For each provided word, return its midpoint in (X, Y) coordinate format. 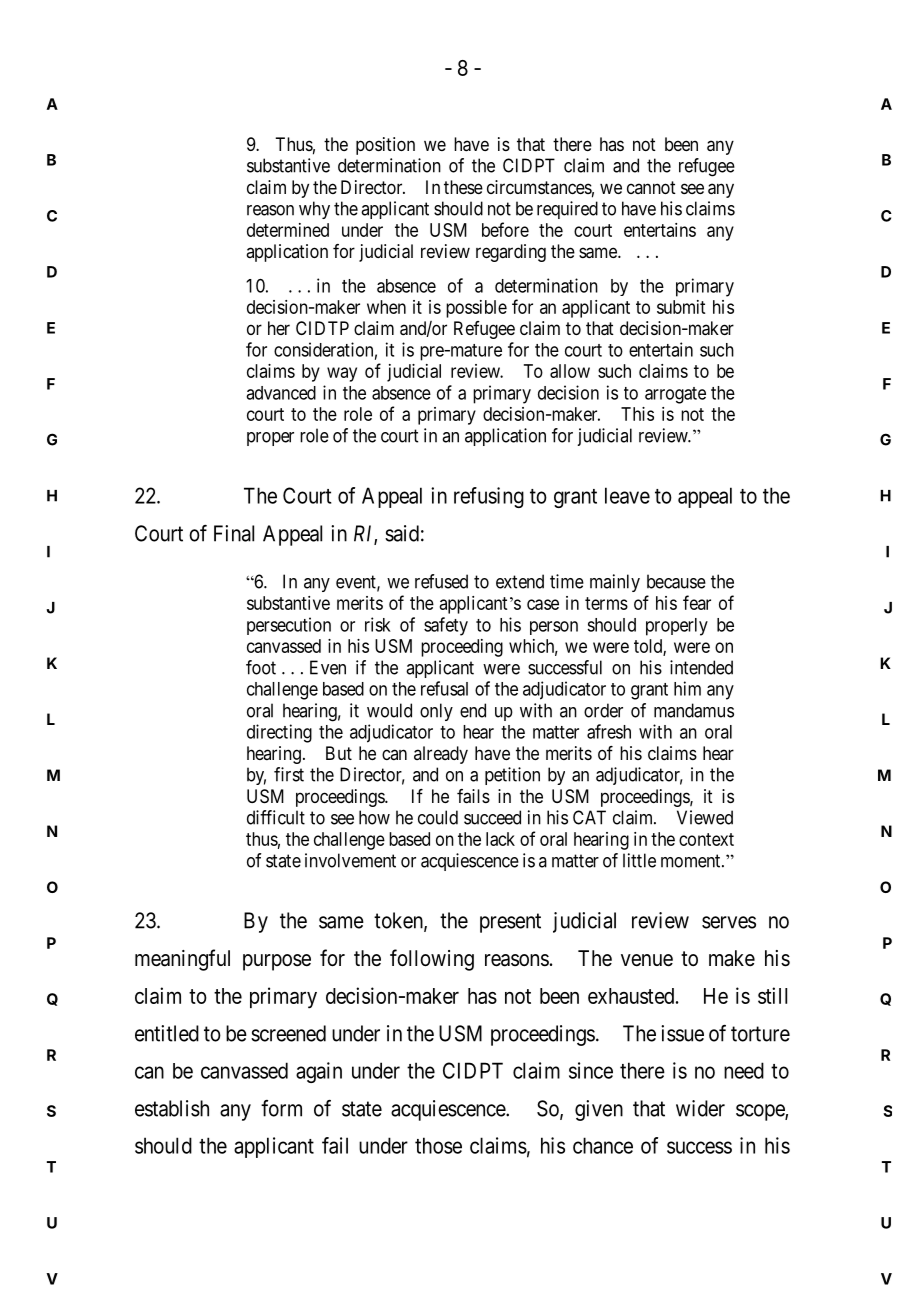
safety (446, 626)
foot (261, 667)
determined (288, 230)
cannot (651, 187)
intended (701, 667)
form (281, 1108)
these (463, 187)
